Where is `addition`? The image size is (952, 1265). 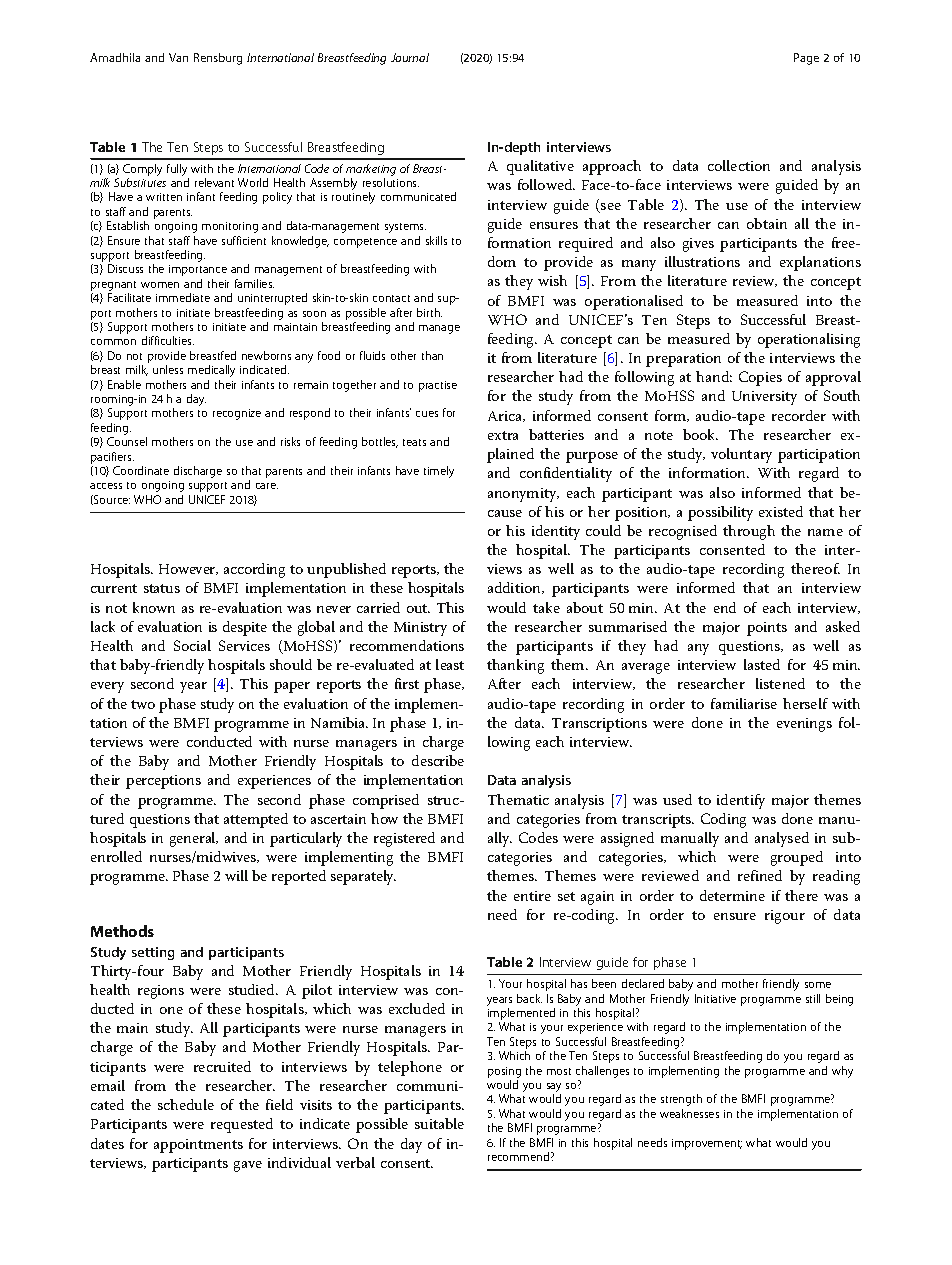 addition is located at coordinates (515, 588).
